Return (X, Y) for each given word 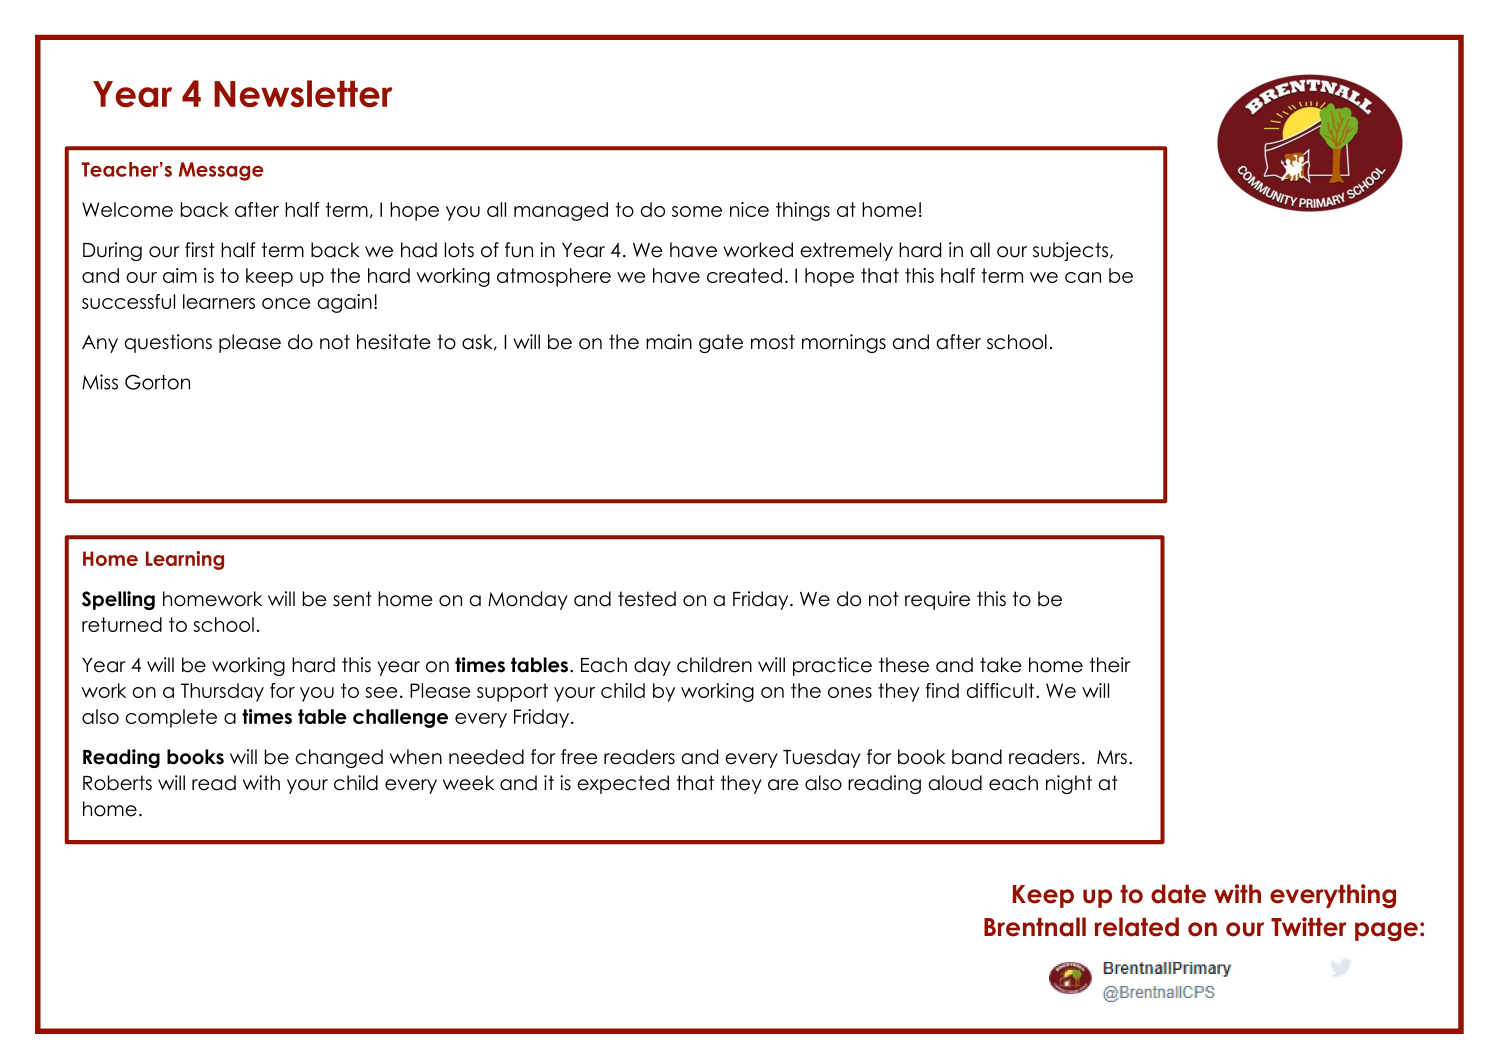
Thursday (222, 692)
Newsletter (303, 93)
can (1083, 277)
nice (749, 209)
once (286, 303)
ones (850, 692)
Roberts (117, 783)
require (937, 600)
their (1110, 665)
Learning (185, 560)
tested (647, 599)
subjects (1070, 251)
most (773, 342)
